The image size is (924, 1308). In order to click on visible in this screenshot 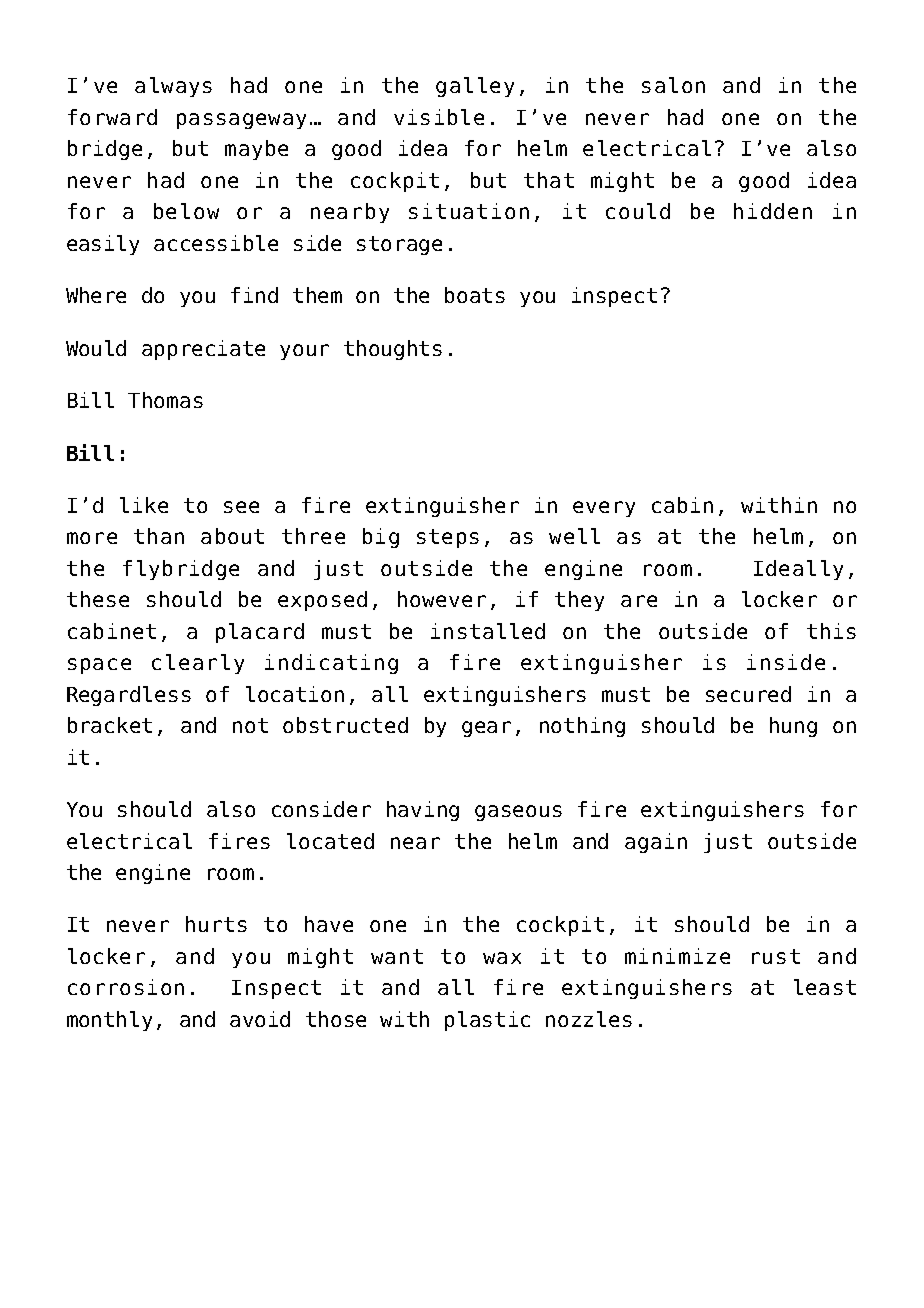, I will do `click(439, 117)`.
